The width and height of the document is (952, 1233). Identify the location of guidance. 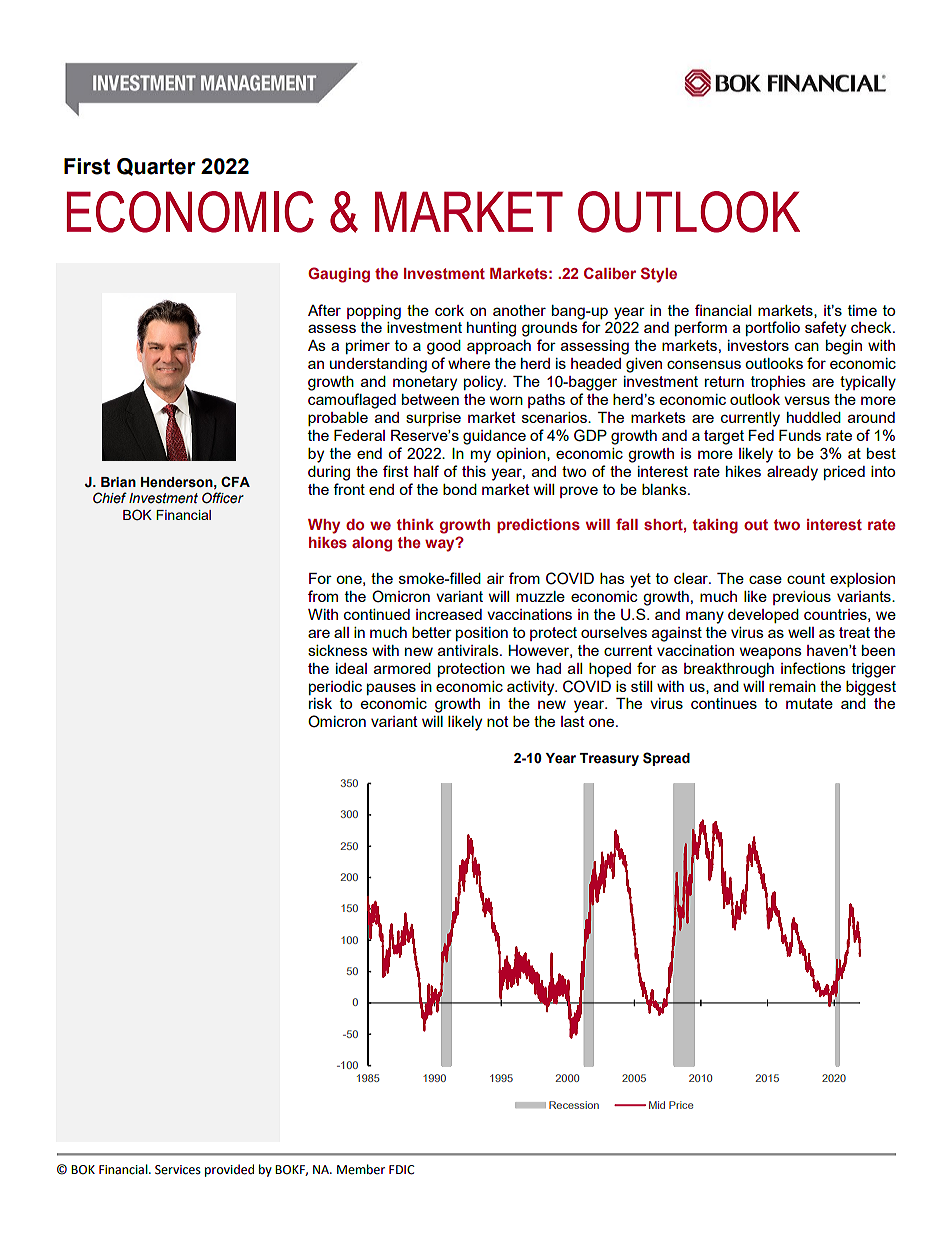
(494, 437).
